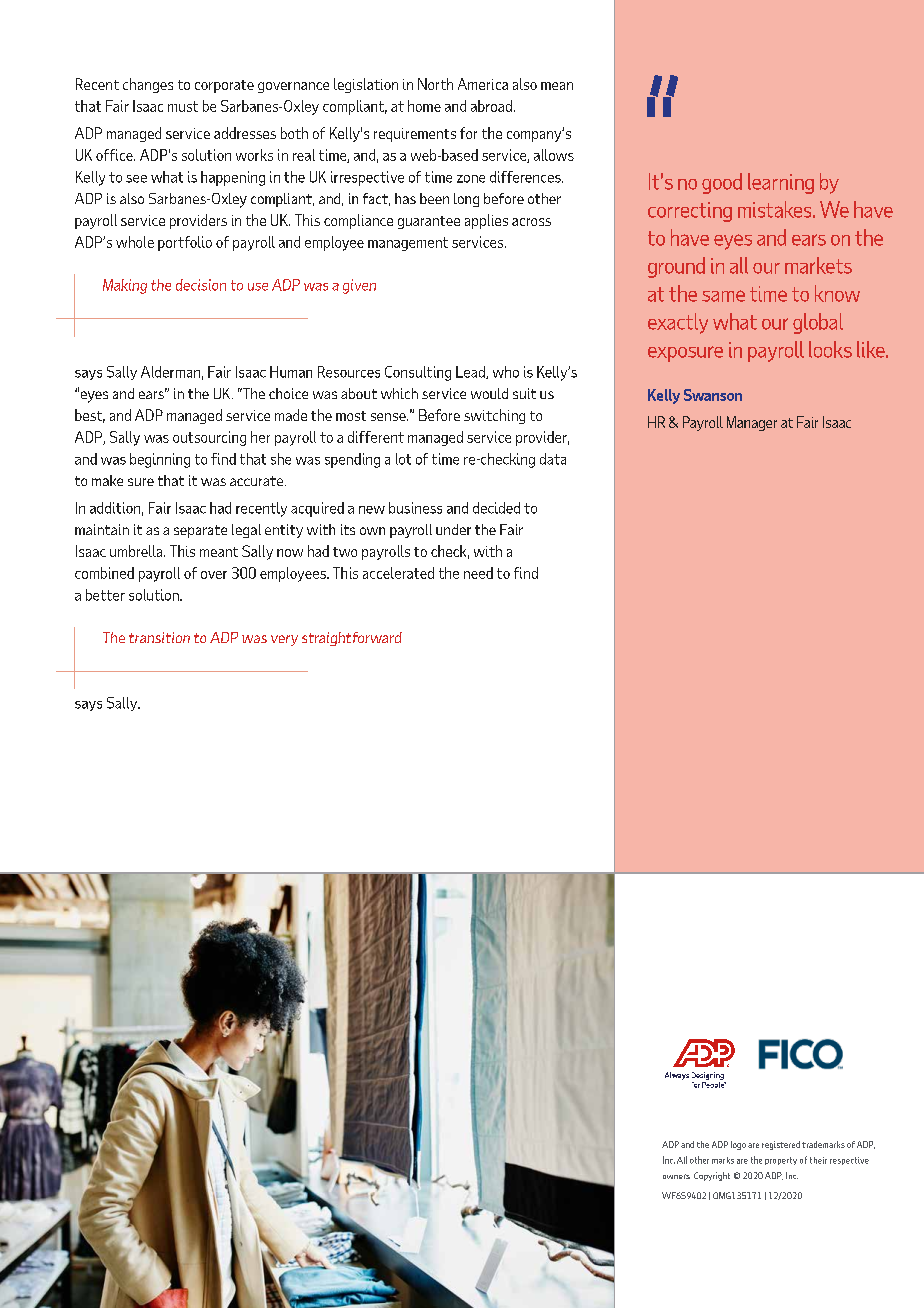 This screenshot has width=924, height=1308. What do you see at coordinates (781, 1145) in the screenshot?
I see `registered` at bounding box center [781, 1145].
